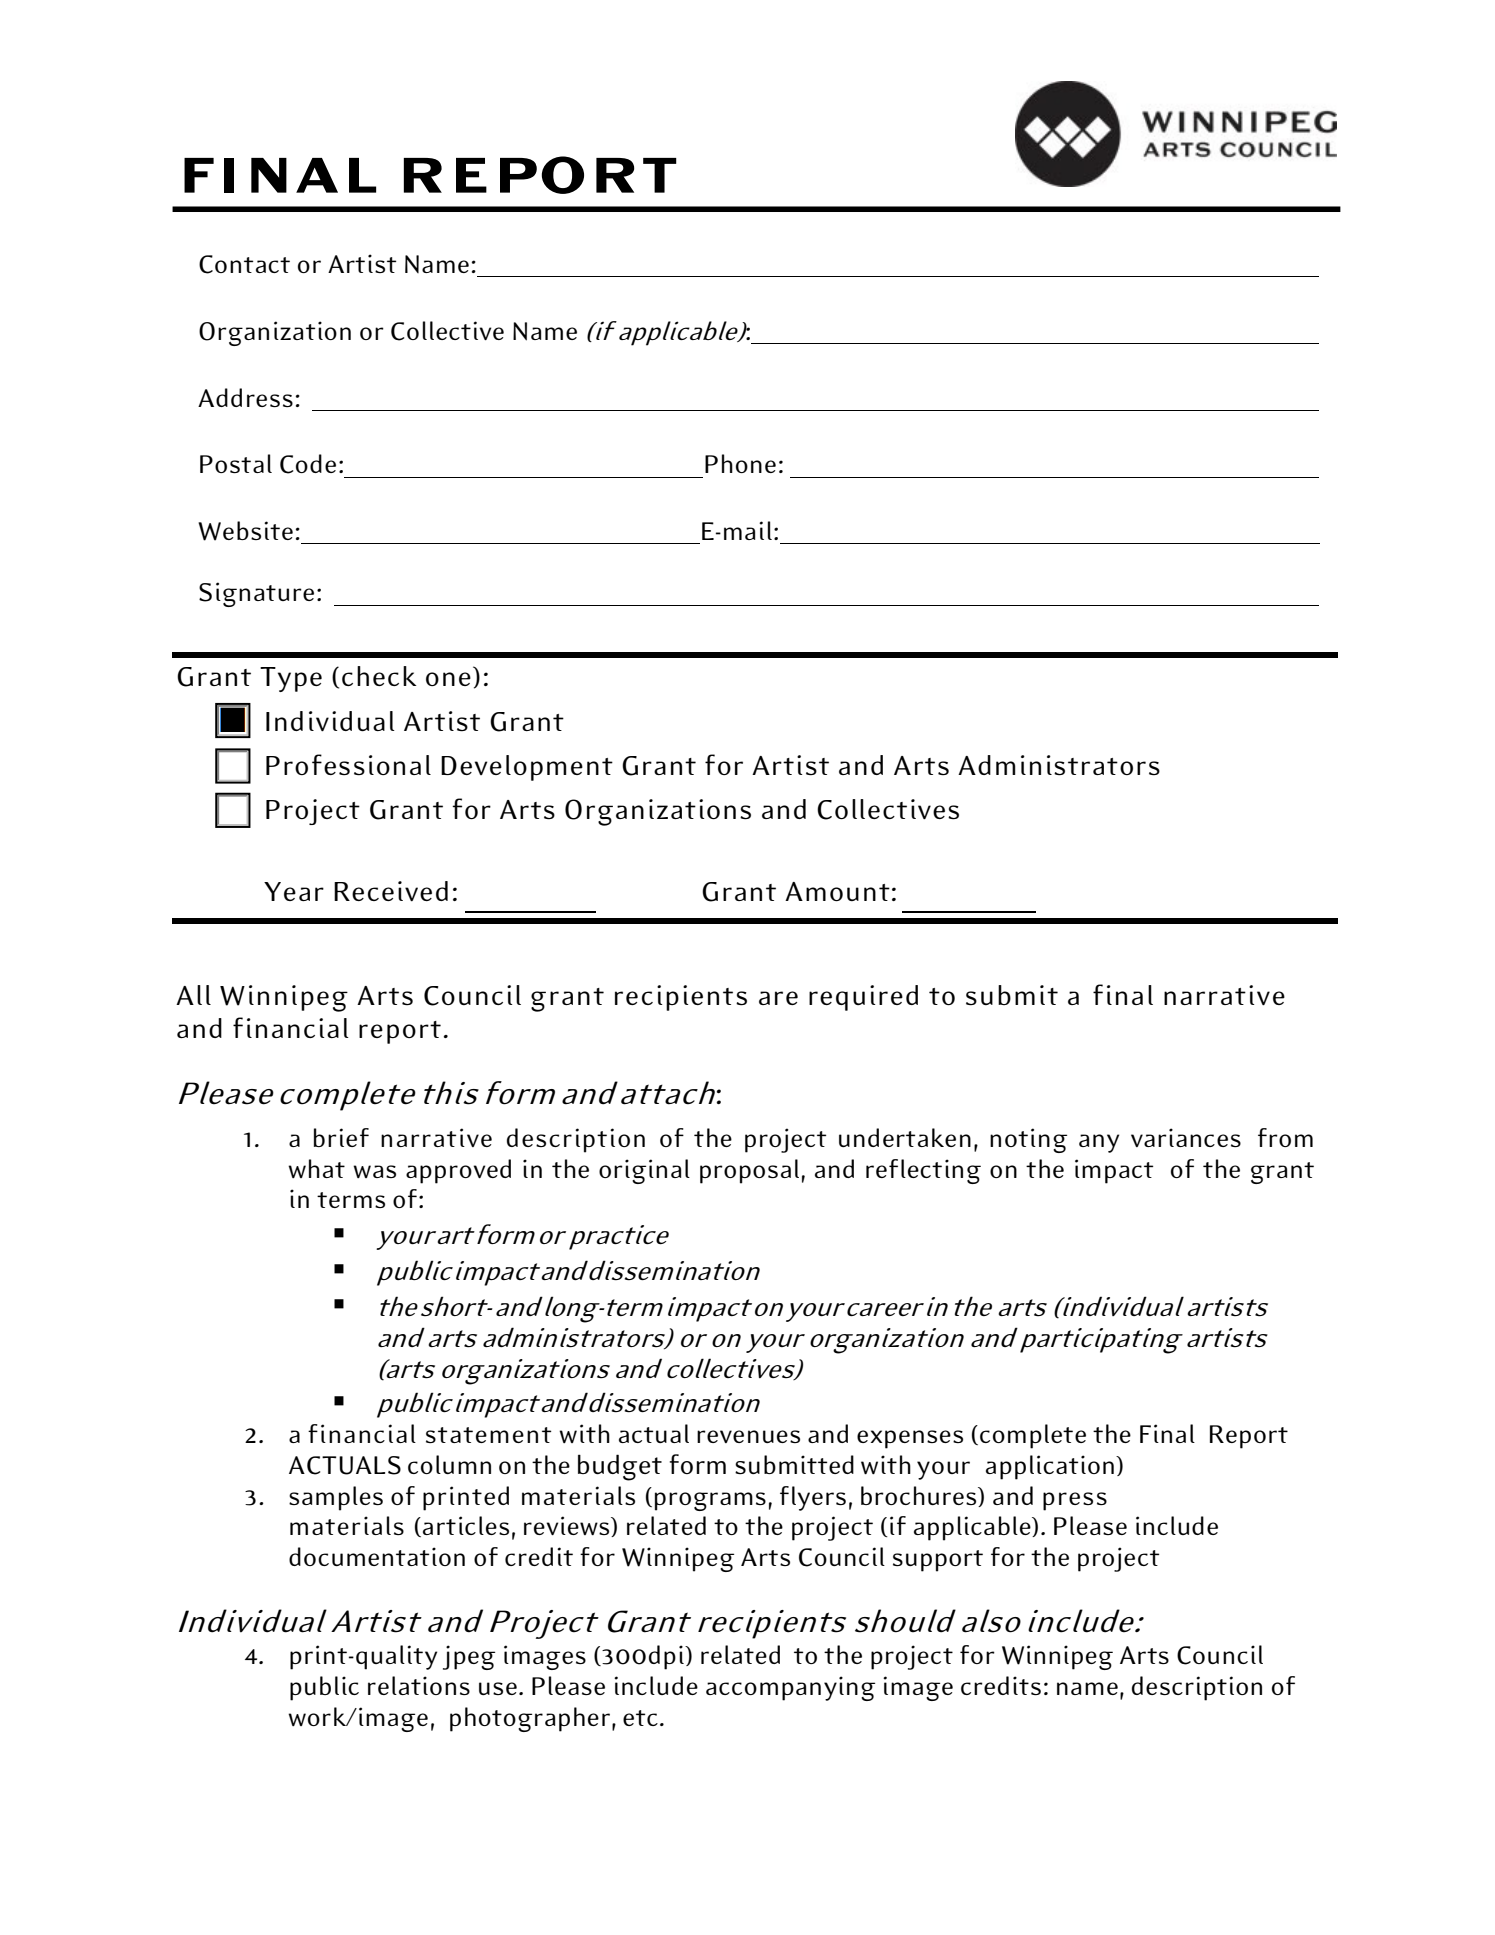 This page has height=1935, width=1495. Describe the element at coordinates (837, 891) in the page. I see `Amount` at that location.
